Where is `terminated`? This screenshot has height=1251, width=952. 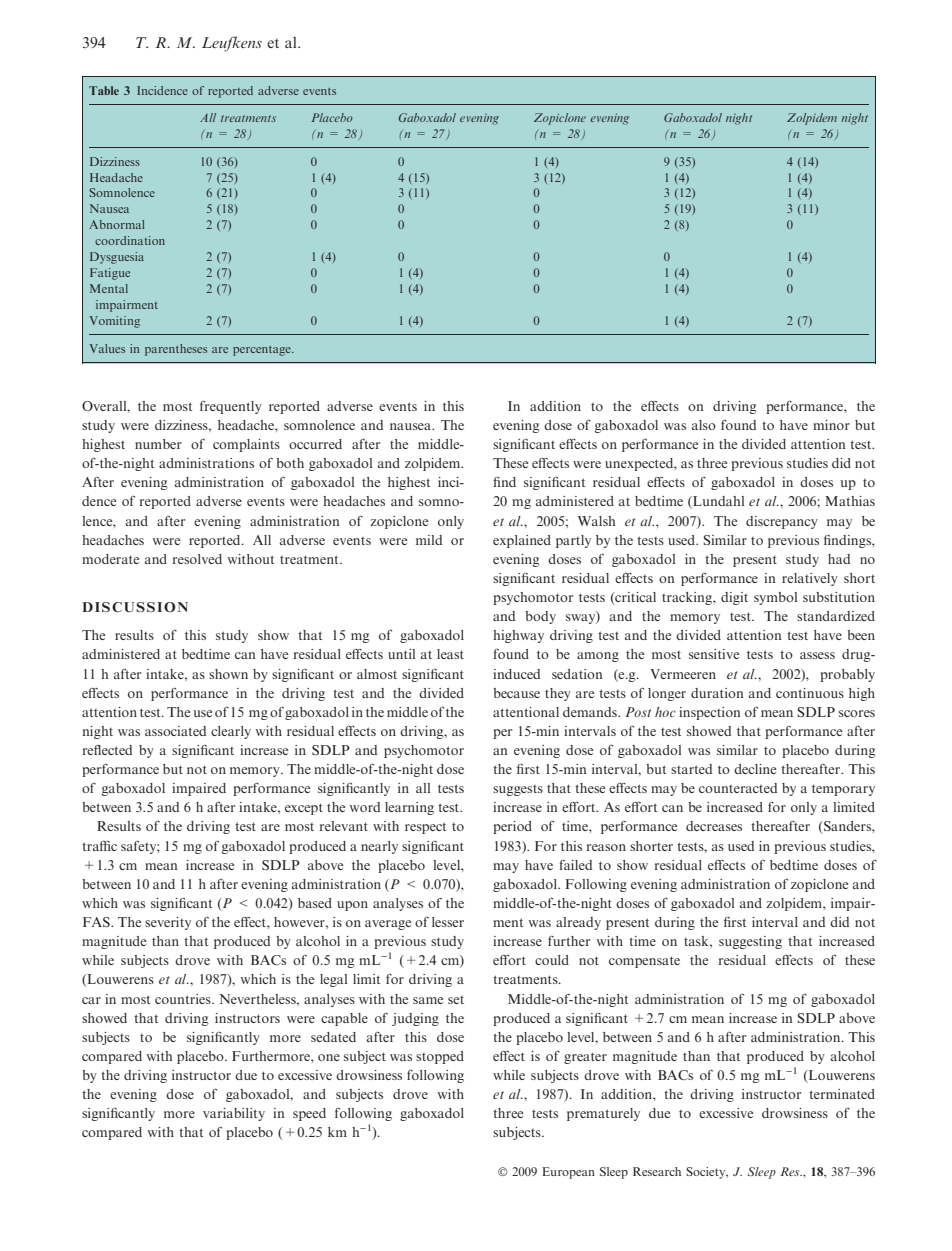
terminated is located at coordinates (842, 1094).
